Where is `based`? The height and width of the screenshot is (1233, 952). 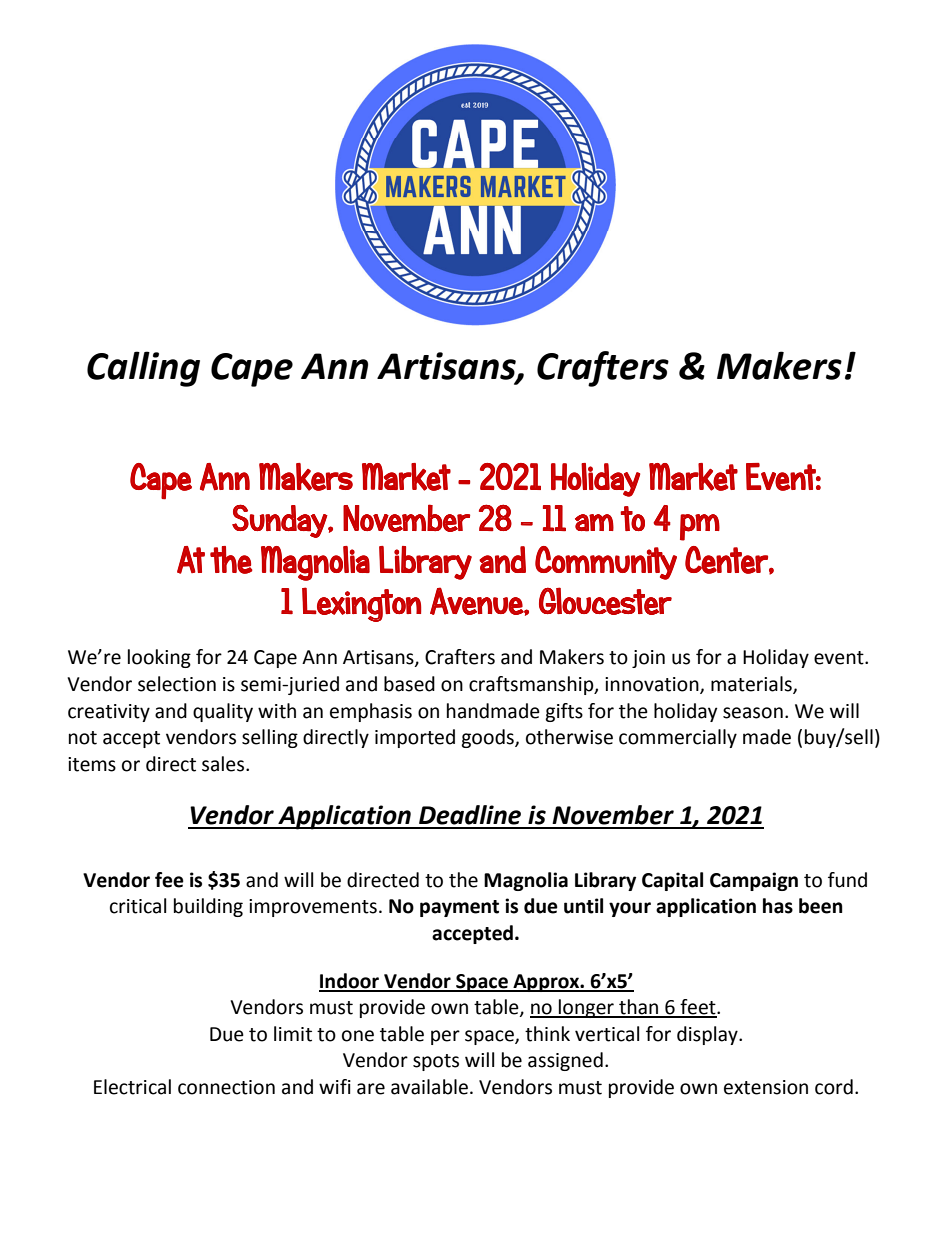
based is located at coordinates (409, 684).
